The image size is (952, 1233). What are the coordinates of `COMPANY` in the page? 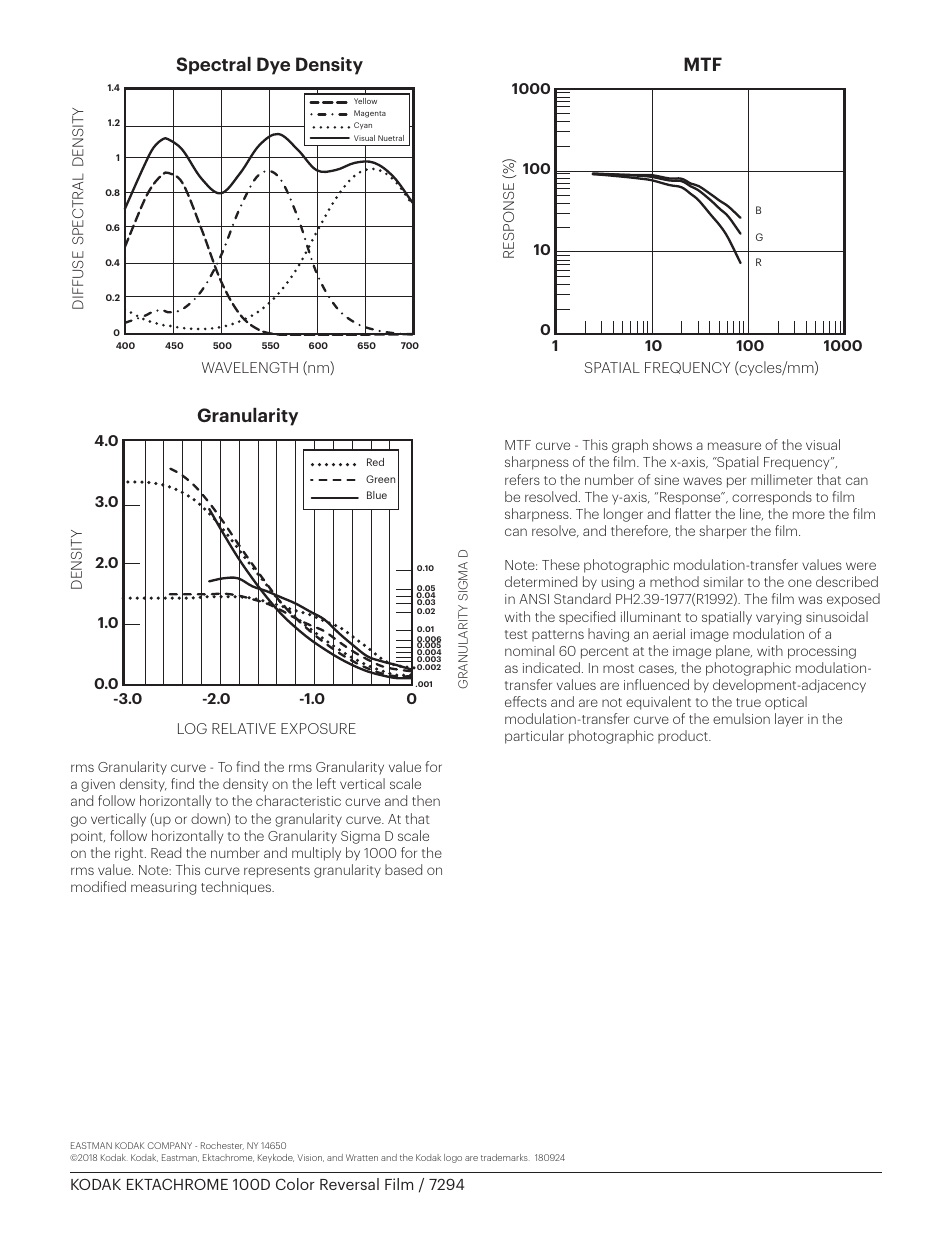 It's located at (170, 1145).
